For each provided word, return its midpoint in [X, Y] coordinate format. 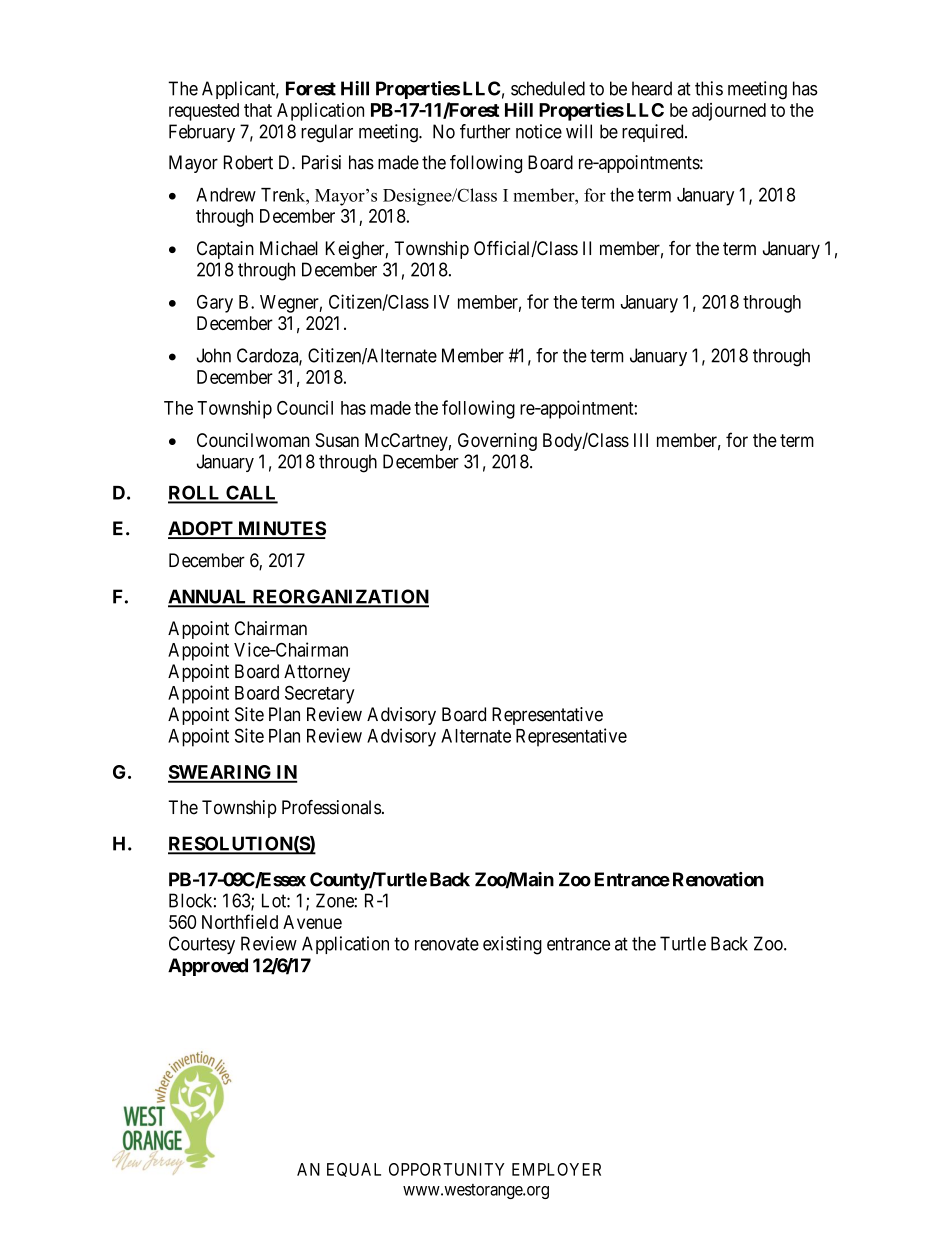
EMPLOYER [556, 1169]
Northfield [240, 921]
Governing [497, 442]
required [654, 133]
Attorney [317, 673]
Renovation [718, 879]
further [485, 131]
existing [512, 945]
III [641, 440]
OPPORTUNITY [447, 1169]
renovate [447, 944]
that [258, 110]
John [214, 355]
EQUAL [354, 1170]
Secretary [319, 694]
